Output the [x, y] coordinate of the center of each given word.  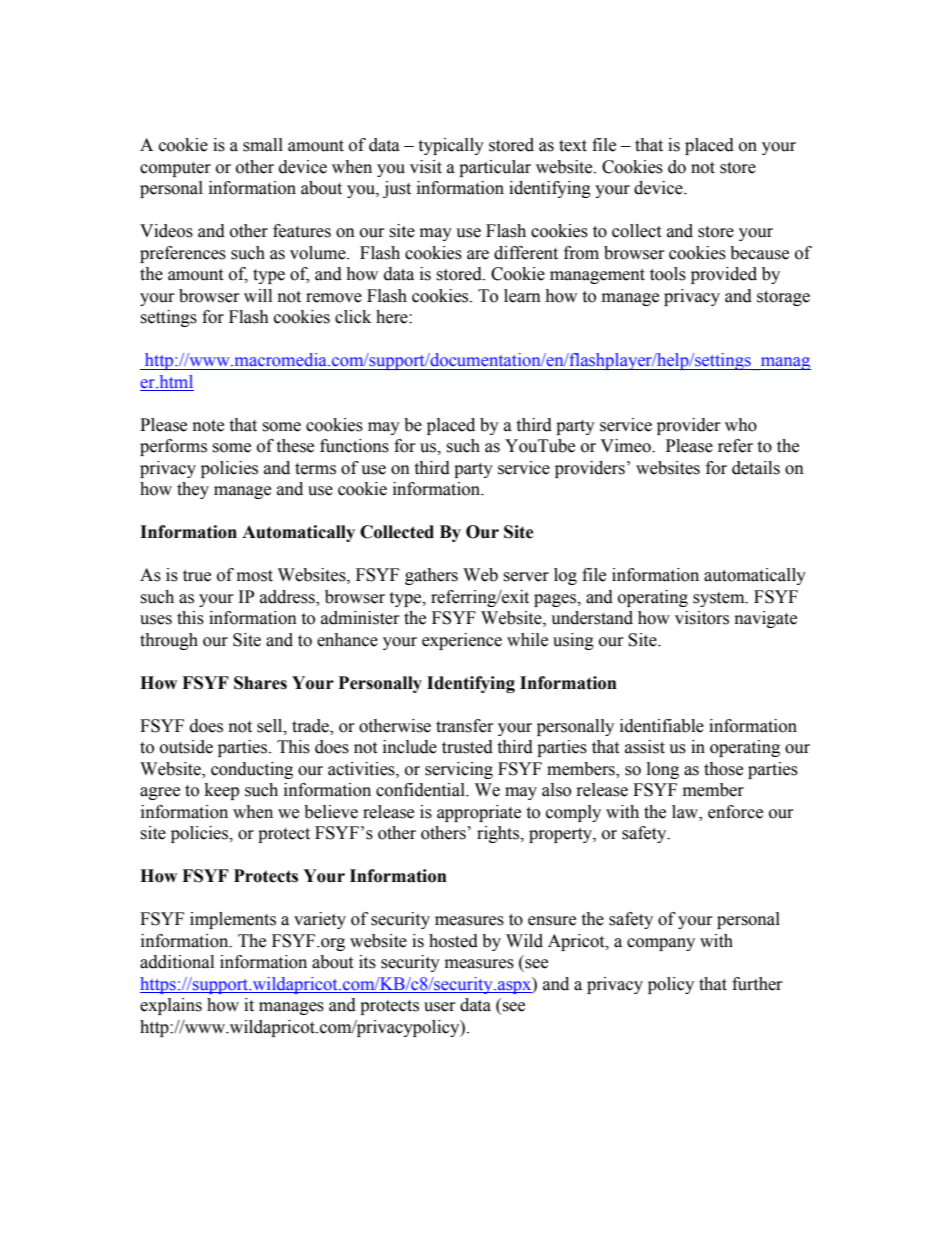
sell [271, 726]
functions [354, 446]
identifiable [662, 726]
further [757, 984]
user [440, 1007]
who [741, 425]
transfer [465, 726]
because [759, 253]
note [208, 426]
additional [177, 962]
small [263, 145]
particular [495, 168]
